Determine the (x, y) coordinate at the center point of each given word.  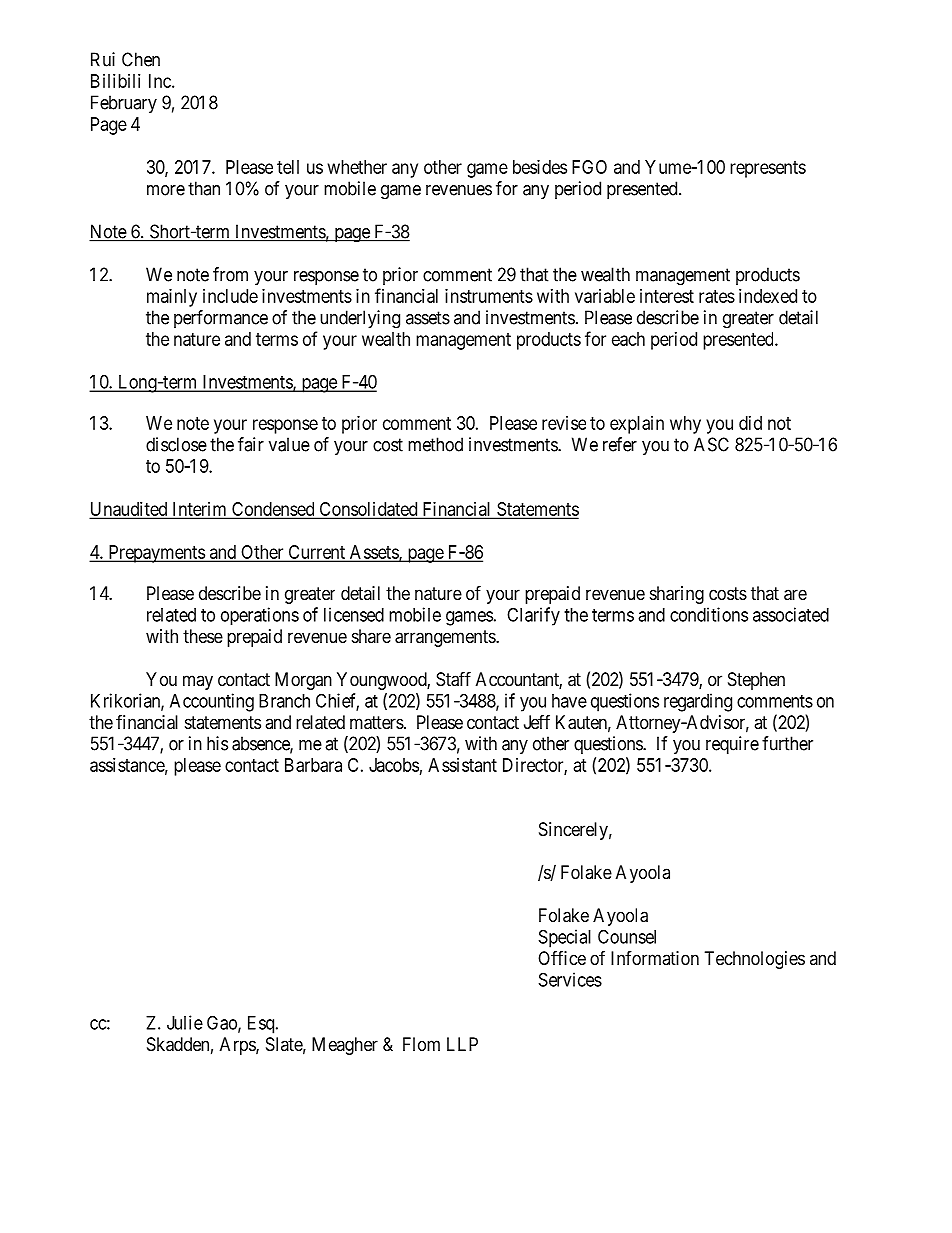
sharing (677, 595)
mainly (172, 298)
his (217, 743)
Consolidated (368, 510)
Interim (199, 510)
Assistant (462, 765)
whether (357, 167)
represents (768, 169)
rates (717, 296)
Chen (141, 59)
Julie (185, 1022)
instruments (489, 296)
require (732, 745)
